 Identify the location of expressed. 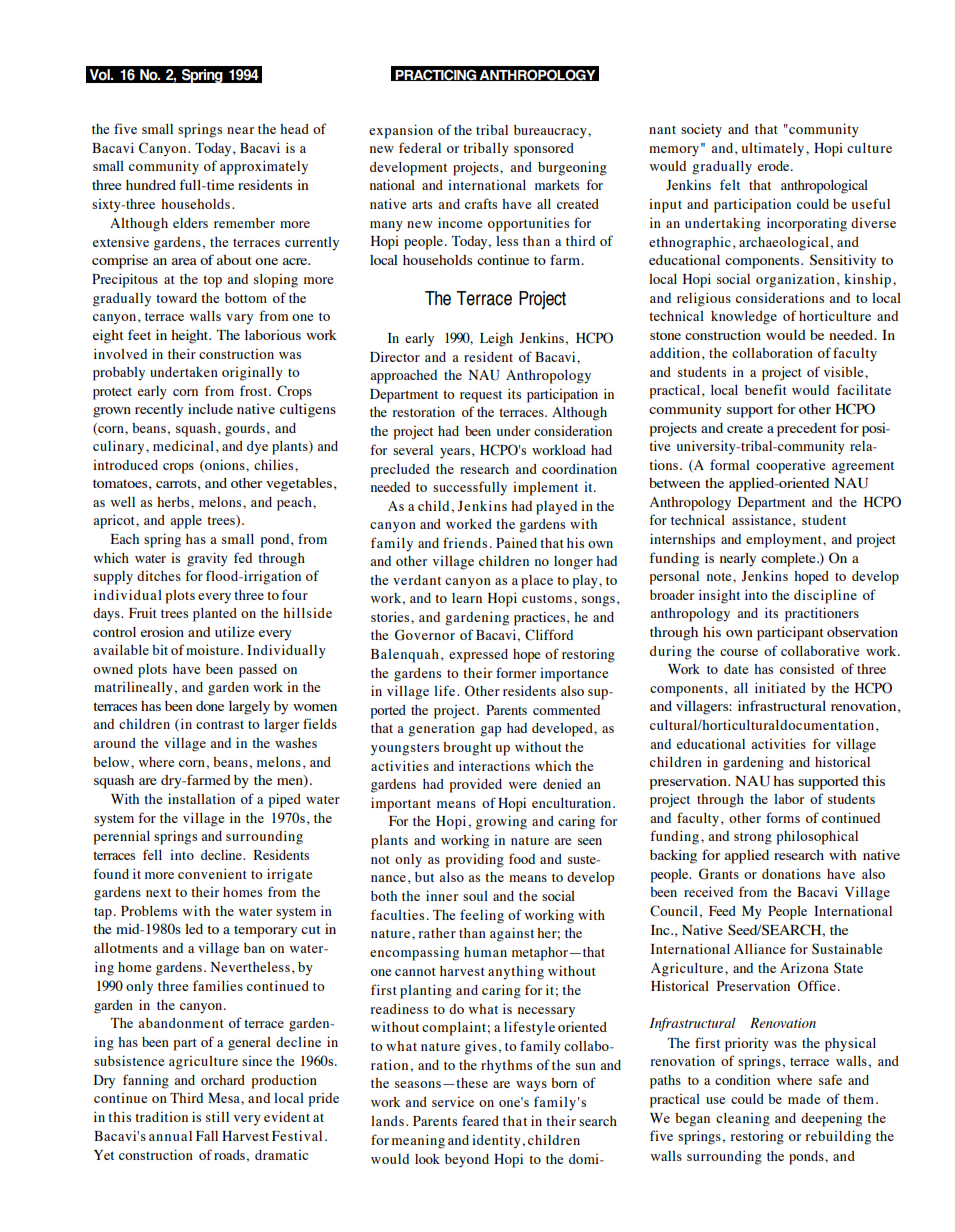
(478, 656).
